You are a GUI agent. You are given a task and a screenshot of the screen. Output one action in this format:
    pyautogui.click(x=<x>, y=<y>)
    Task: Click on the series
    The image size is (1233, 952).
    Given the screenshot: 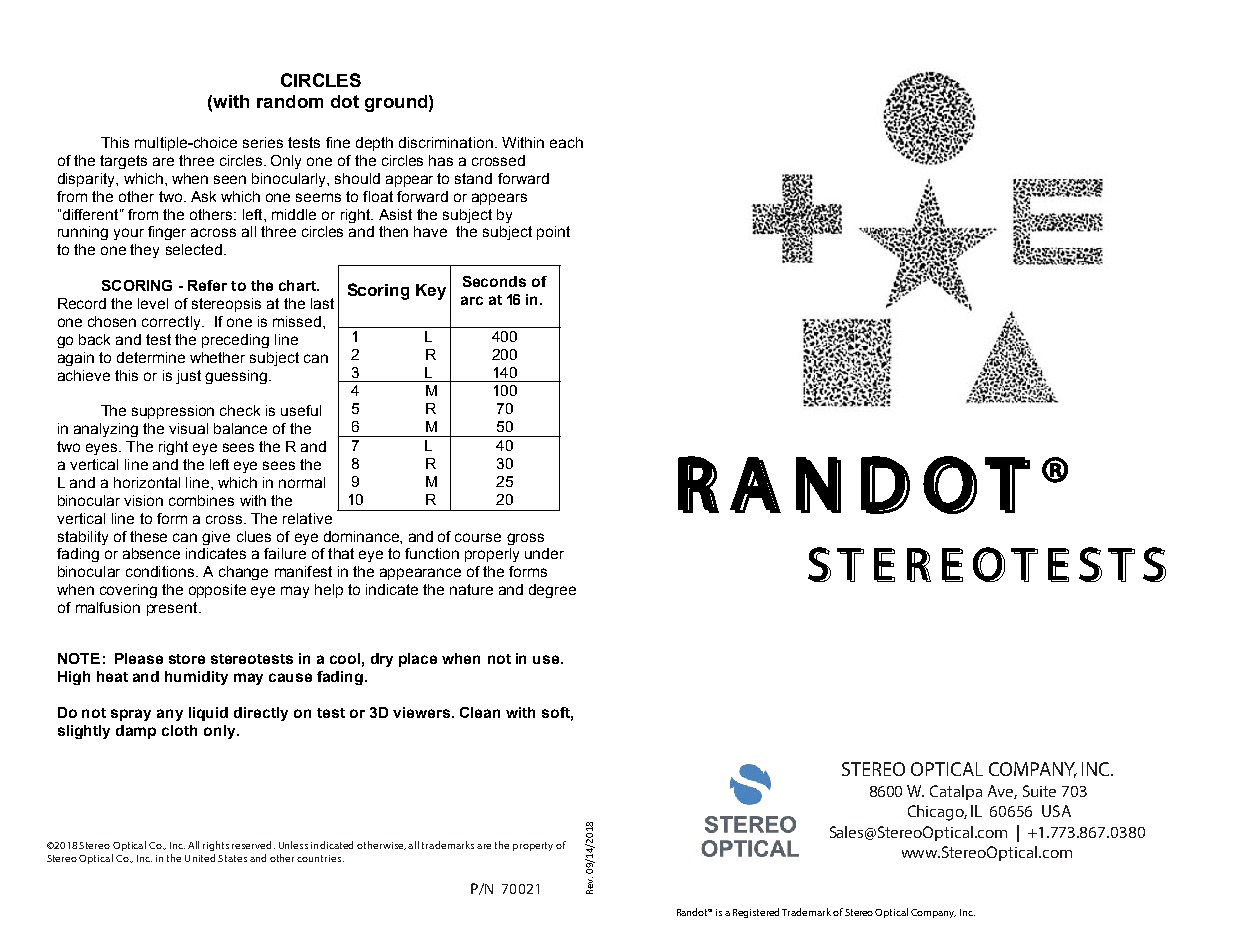 What is the action you would take?
    pyautogui.click(x=263, y=142)
